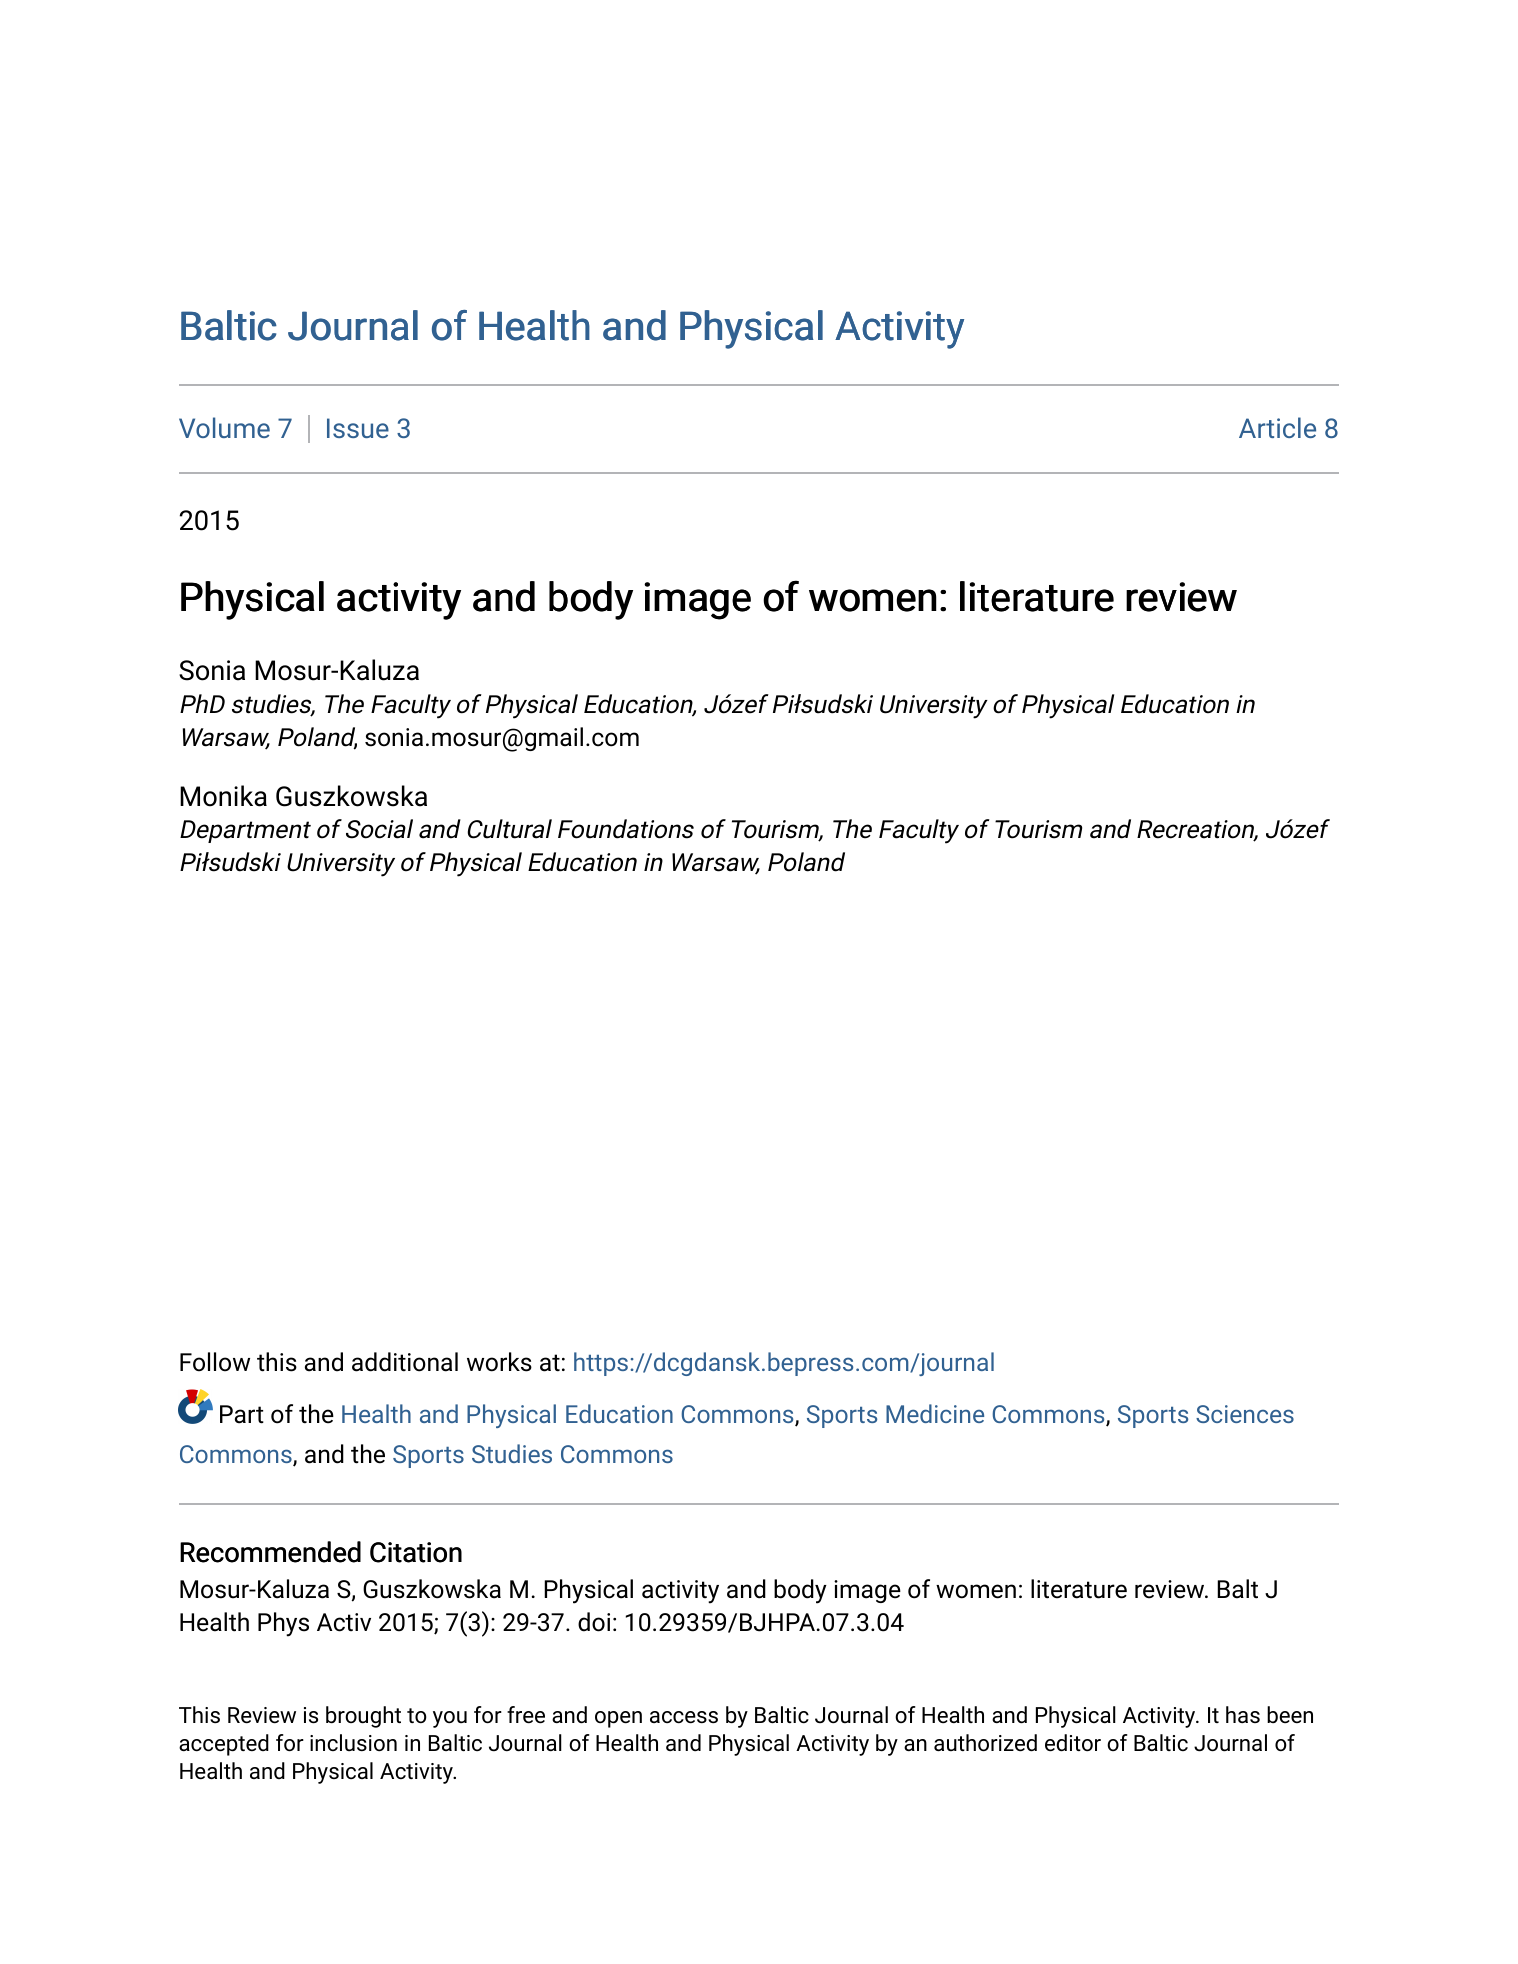 The image size is (1518, 1964). What do you see at coordinates (1277, 427) in the screenshot?
I see `Article` at bounding box center [1277, 427].
